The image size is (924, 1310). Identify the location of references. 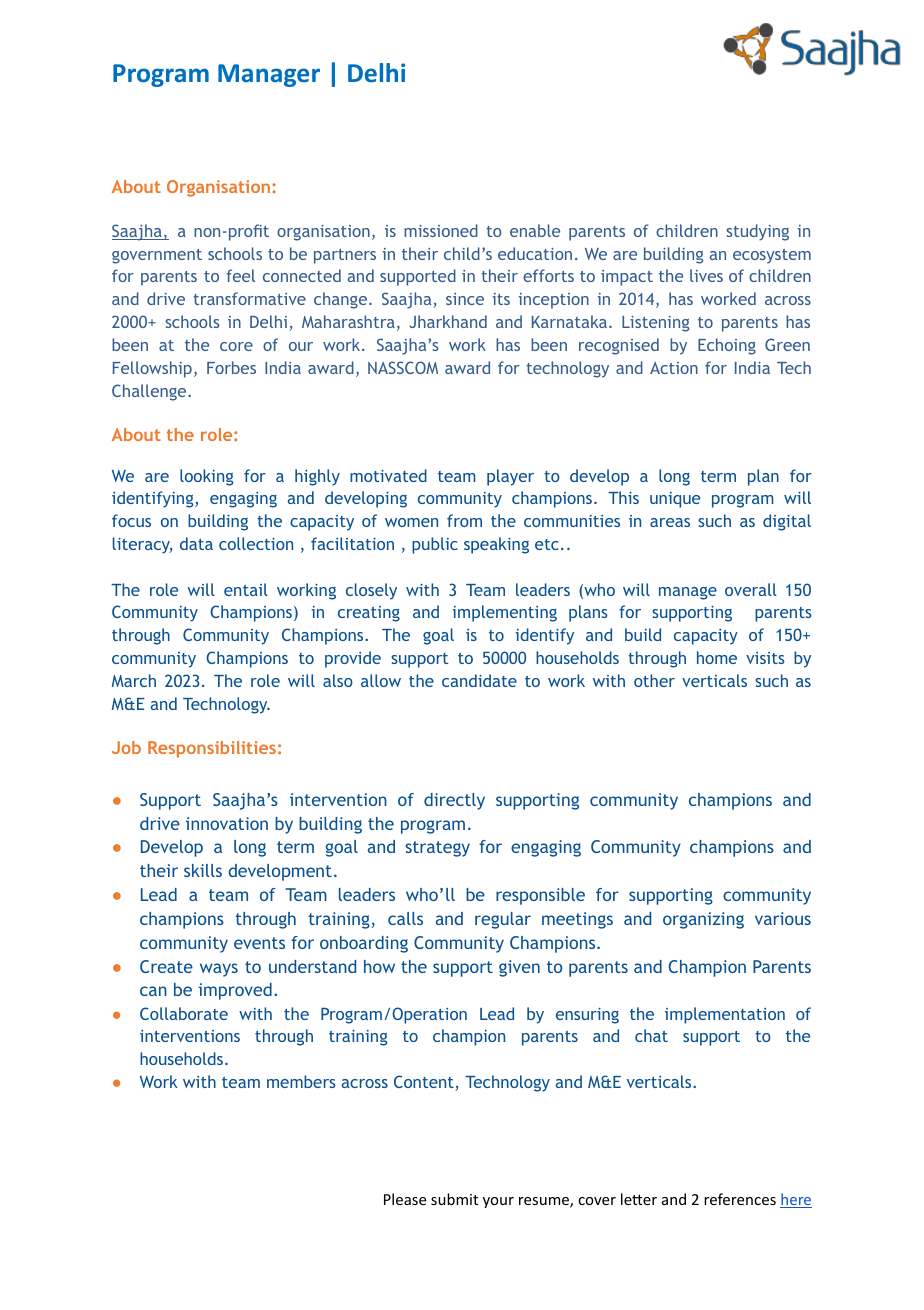
(740, 1199).
